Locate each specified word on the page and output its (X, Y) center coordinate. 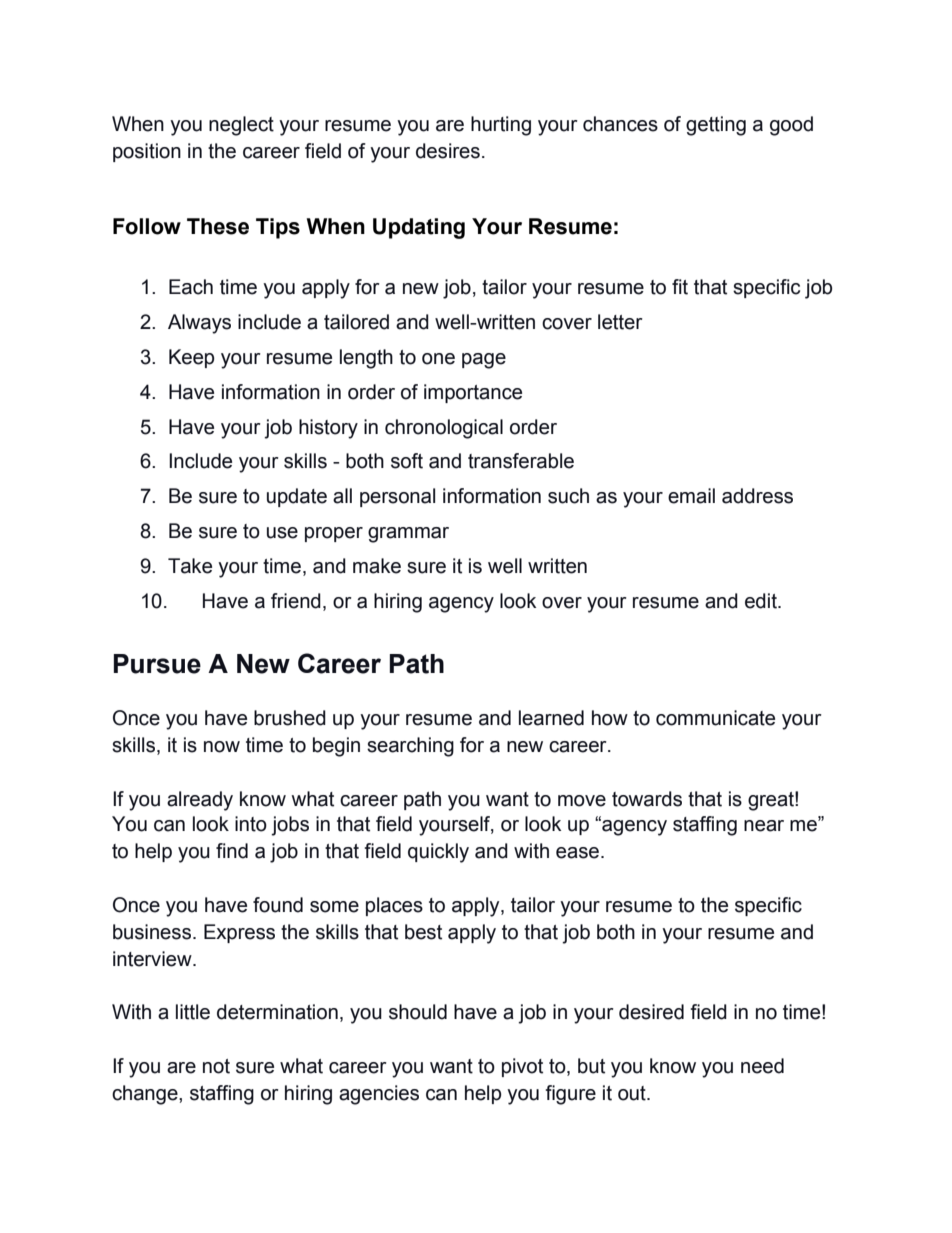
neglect (241, 126)
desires (448, 151)
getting (716, 126)
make (377, 566)
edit (762, 601)
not (216, 1066)
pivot (522, 1067)
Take (190, 566)
